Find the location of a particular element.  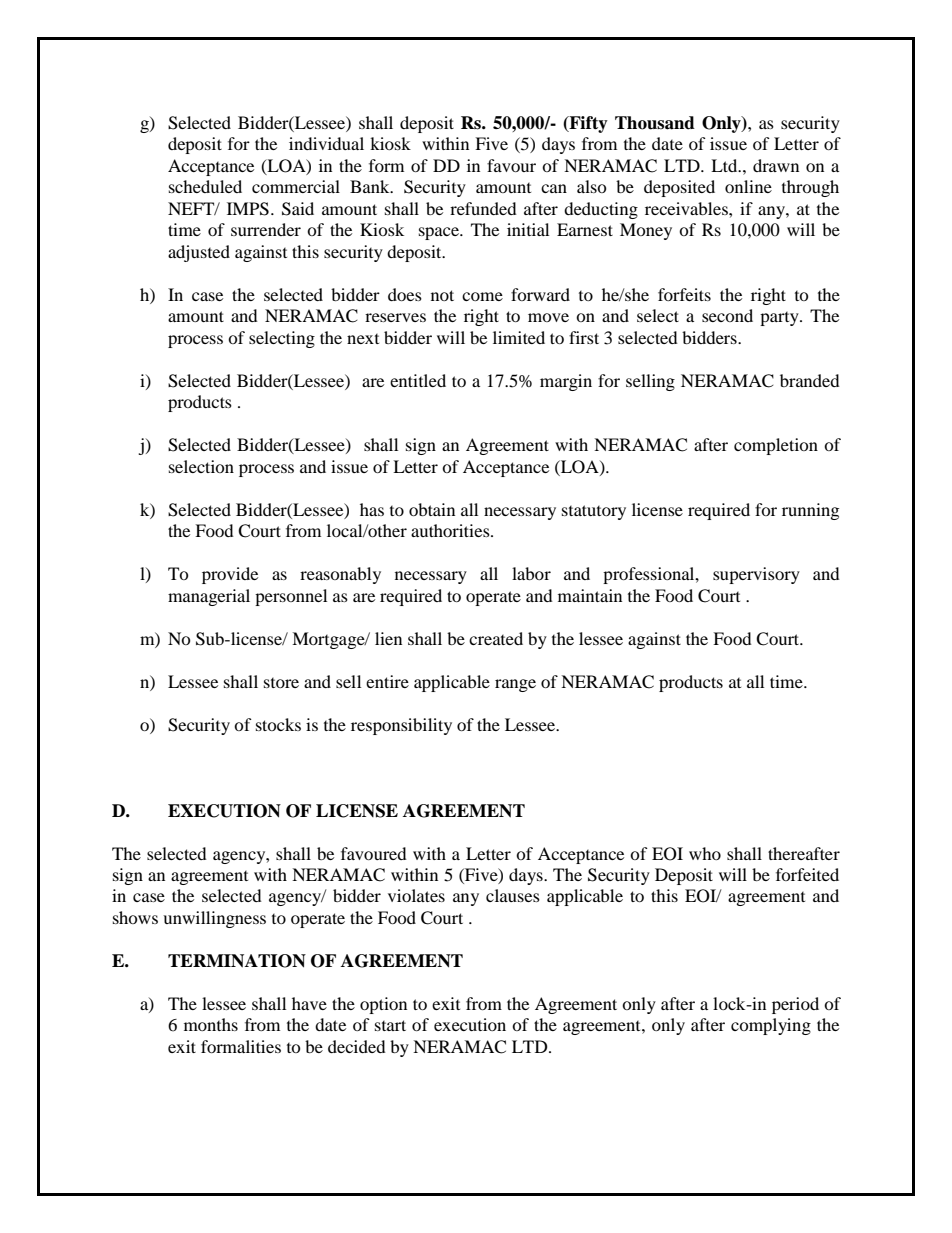

drawn is located at coordinates (776, 165).
